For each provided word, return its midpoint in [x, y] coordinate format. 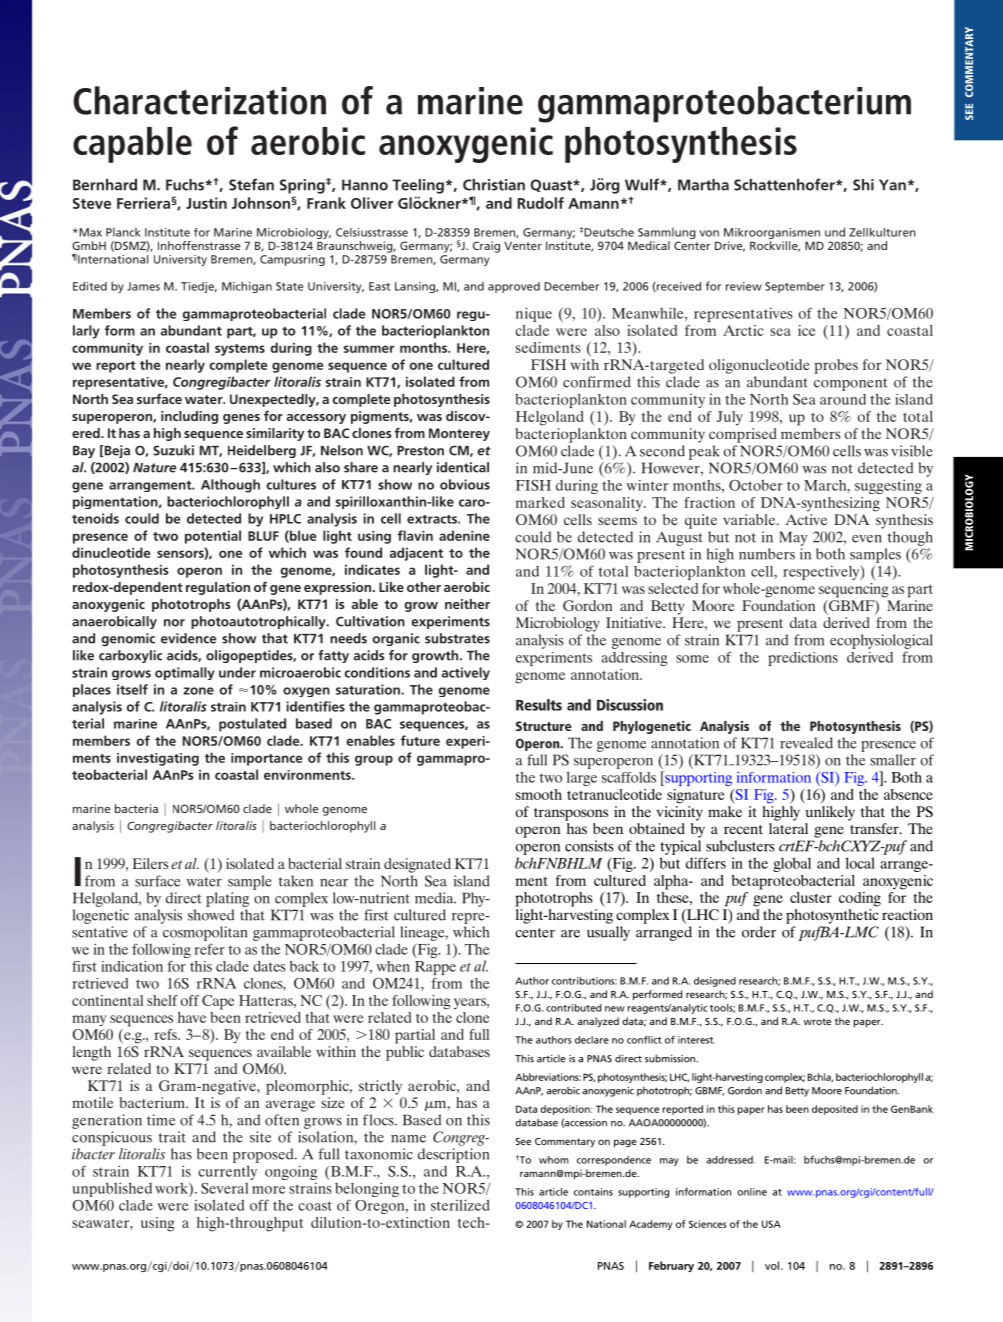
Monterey [459, 434]
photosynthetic [832, 916]
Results [539, 705]
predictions [803, 659]
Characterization [199, 100]
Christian [494, 185]
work [172, 1188]
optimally [185, 673]
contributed [573, 1008]
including [189, 417]
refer [209, 949]
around [843, 399]
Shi [863, 185]
